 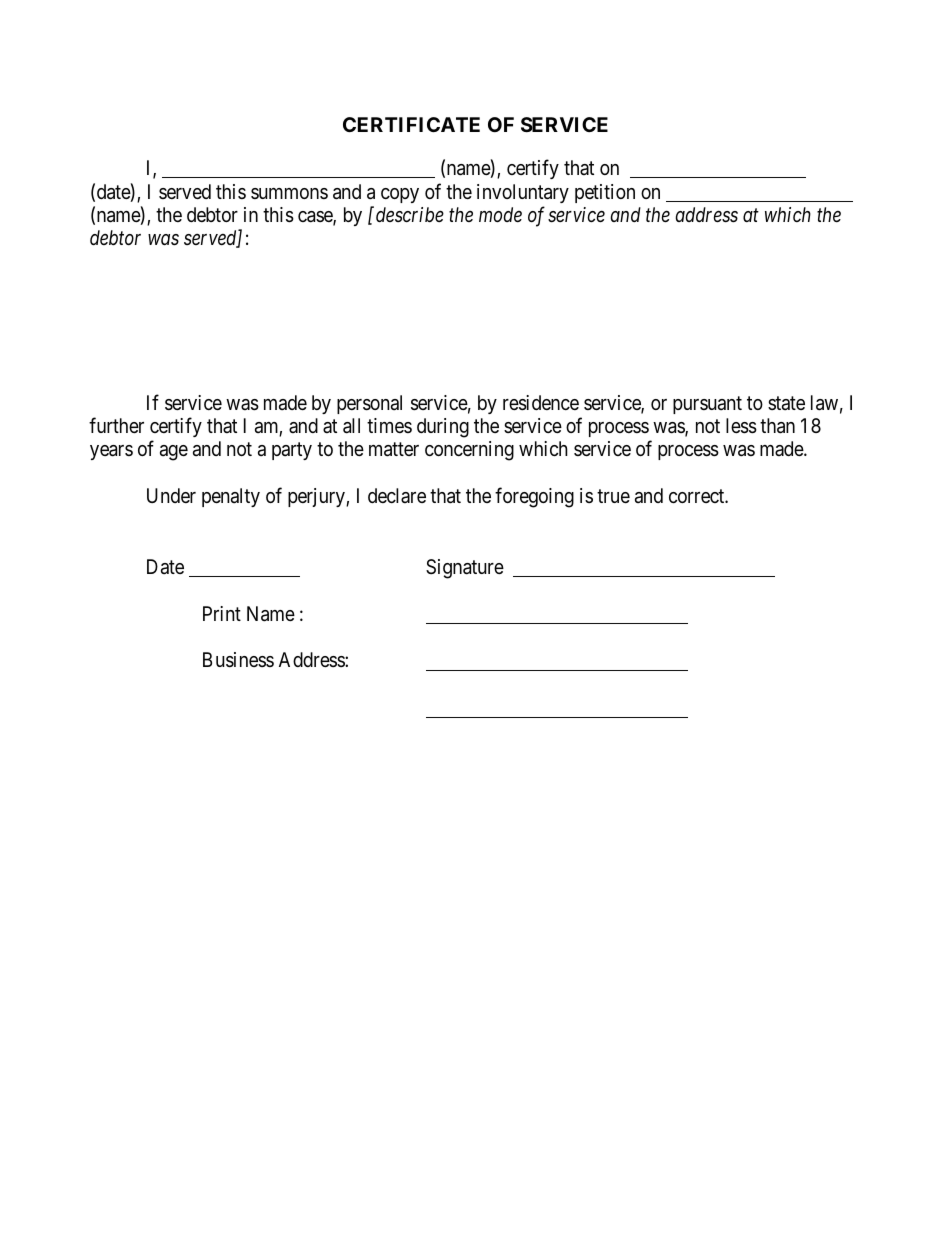 I want to click on summons, so click(x=289, y=193).
